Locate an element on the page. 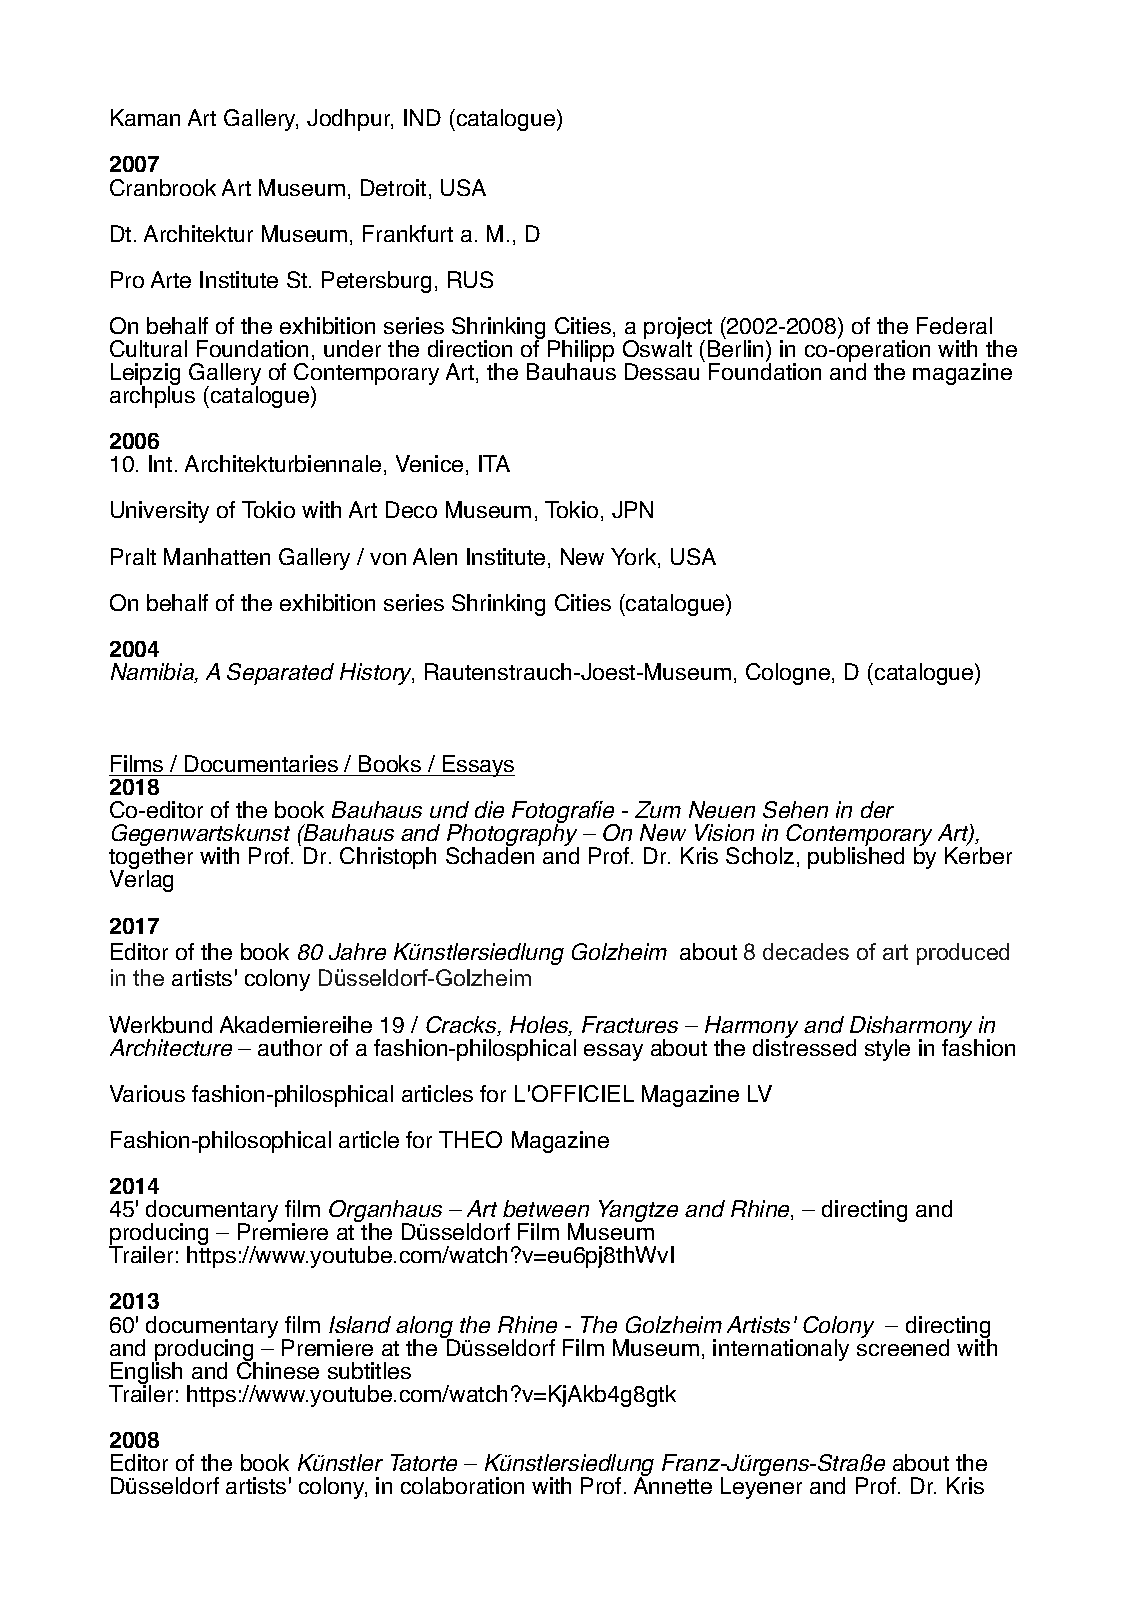  Annette is located at coordinates (673, 1484).
